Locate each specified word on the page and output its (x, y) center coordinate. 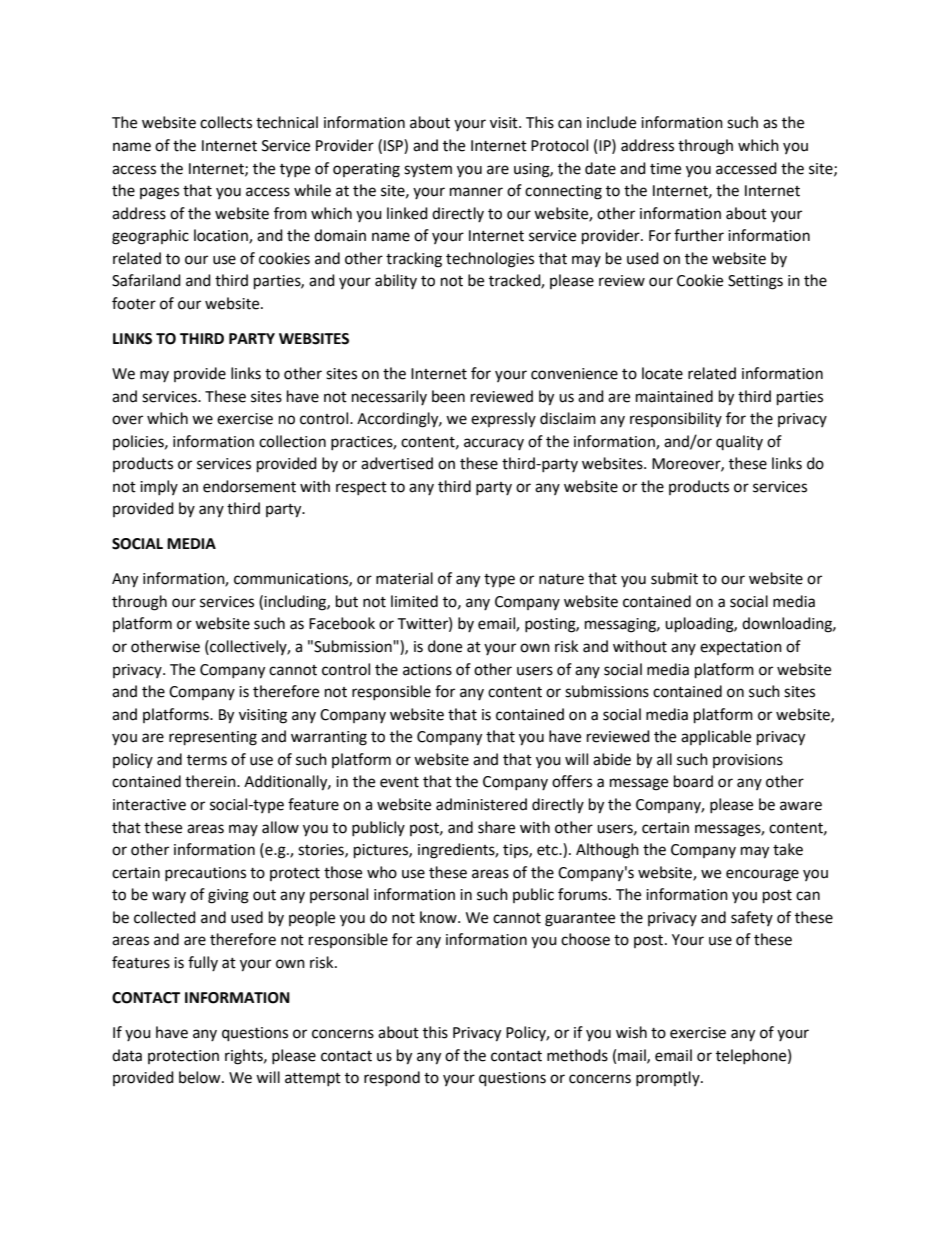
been (448, 396)
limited (414, 601)
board (693, 781)
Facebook (342, 623)
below (201, 1077)
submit (674, 578)
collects (226, 122)
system (428, 171)
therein (211, 781)
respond (392, 1078)
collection (292, 441)
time (665, 169)
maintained (674, 396)
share (496, 827)
